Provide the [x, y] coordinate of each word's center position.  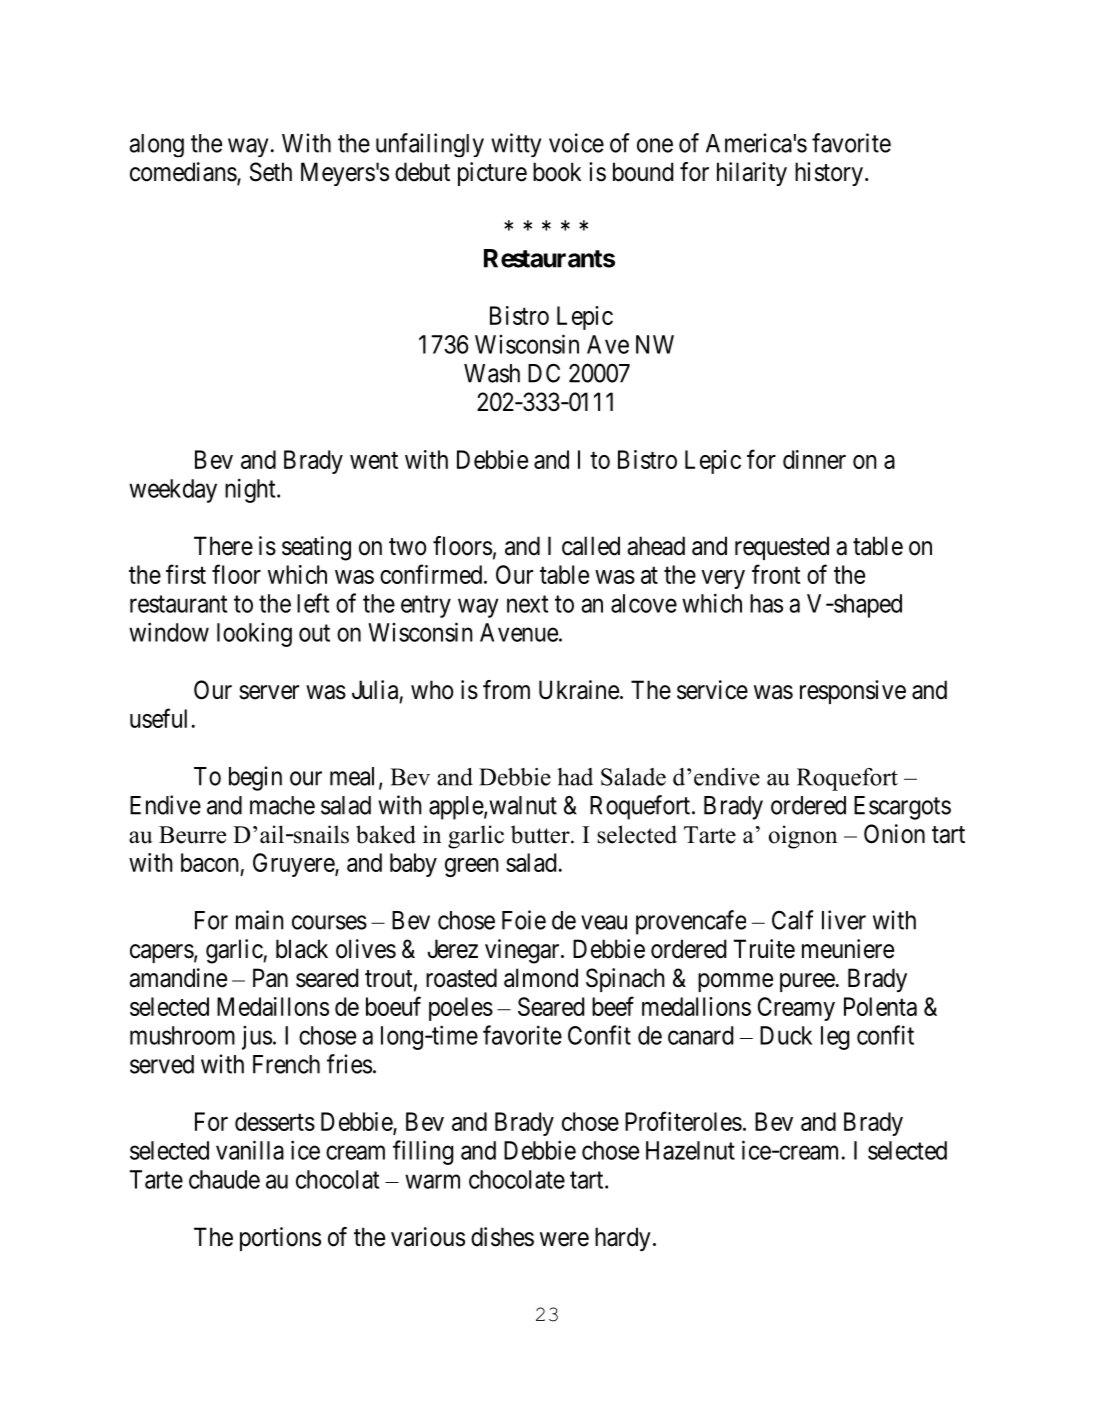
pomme [735, 982]
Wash [492, 373]
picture [492, 174]
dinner [814, 459]
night [251, 490]
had [575, 777]
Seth [271, 172]
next [527, 604]
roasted [461, 978]
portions [280, 1239]
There [223, 546]
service [712, 690]
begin [255, 778]
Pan [270, 978]
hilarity [752, 174]
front [776, 574]
